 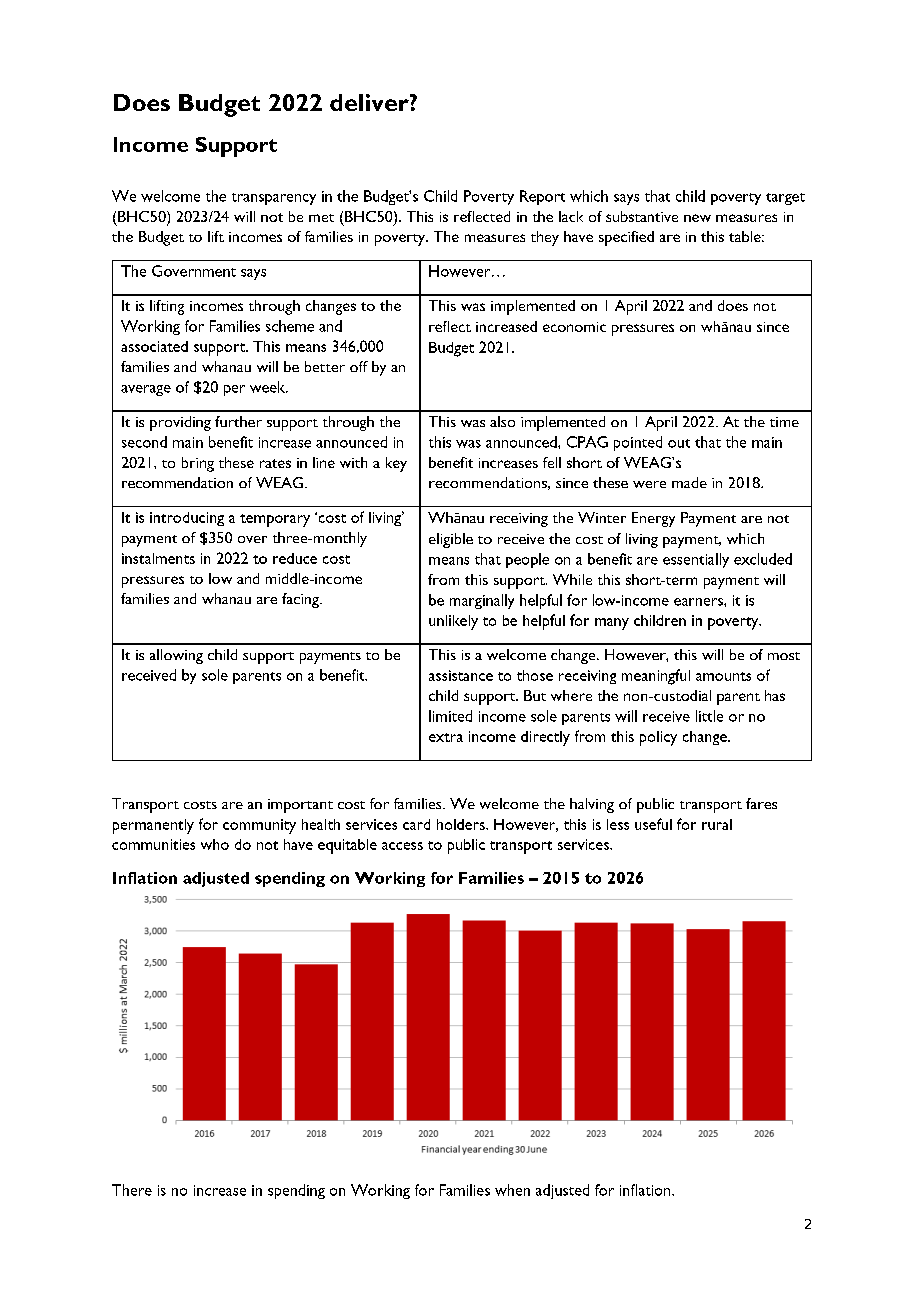 I want to click on new, so click(x=697, y=218).
